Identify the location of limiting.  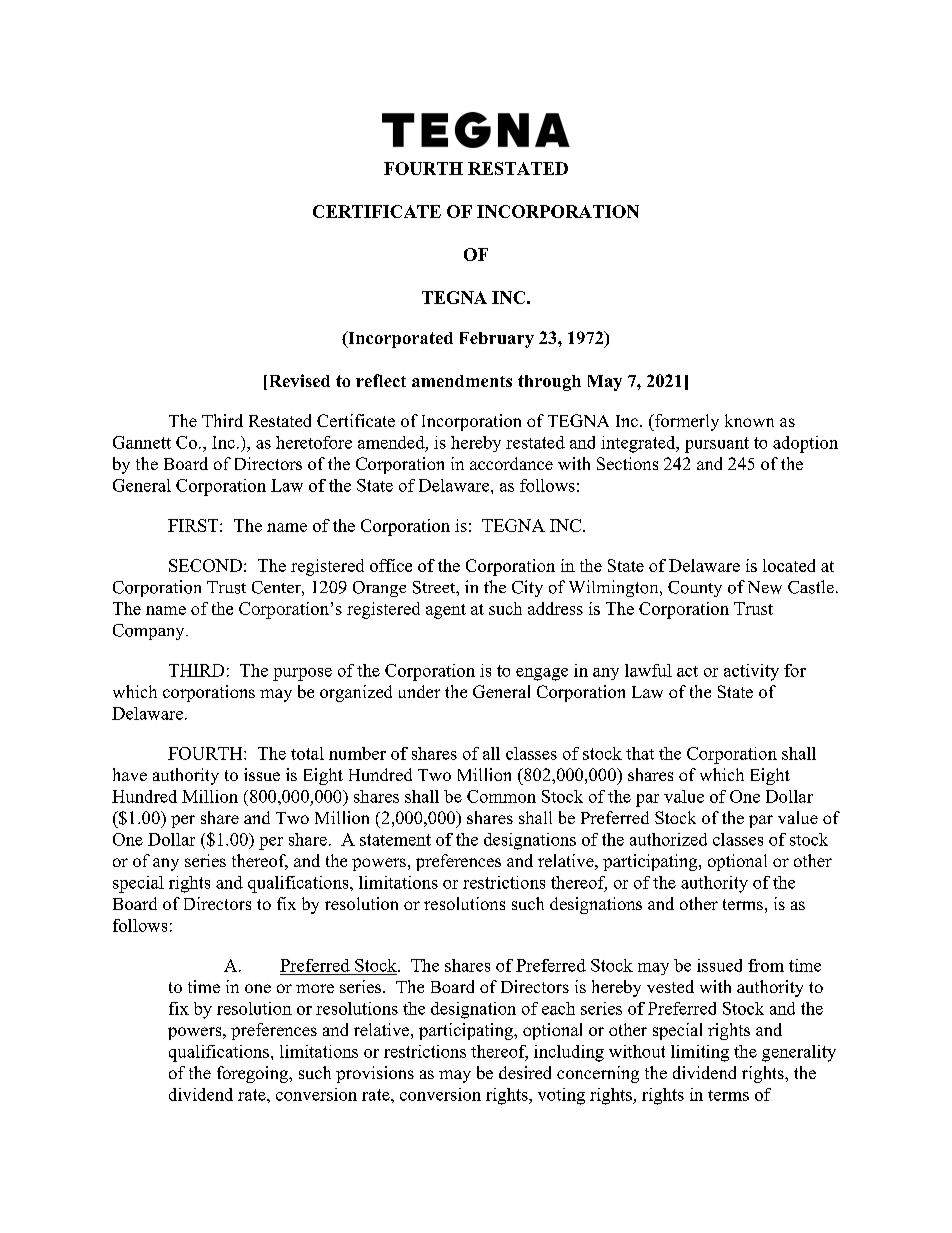
(700, 1053).
